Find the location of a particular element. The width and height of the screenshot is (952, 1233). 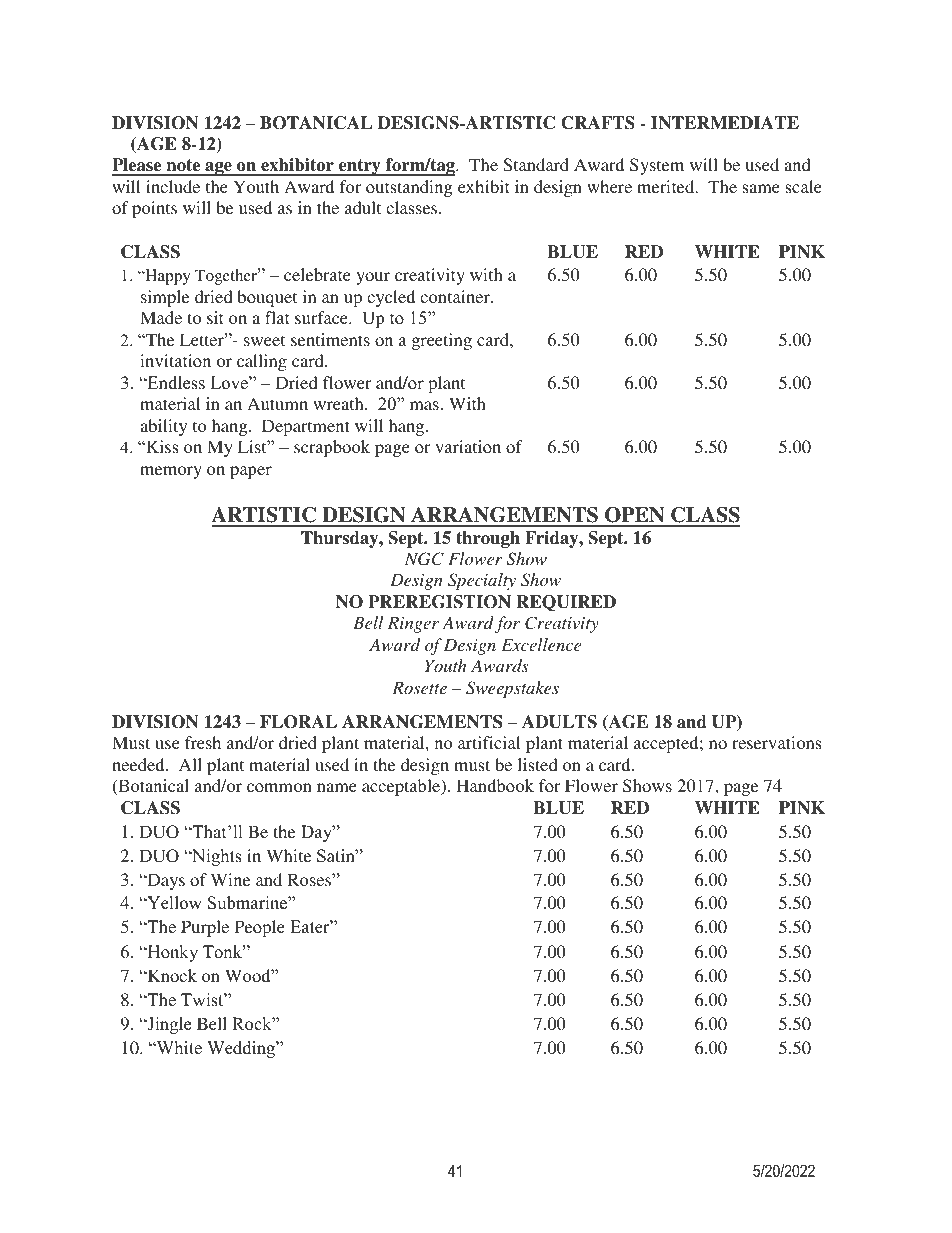

REQUIRED is located at coordinates (566, 603).
